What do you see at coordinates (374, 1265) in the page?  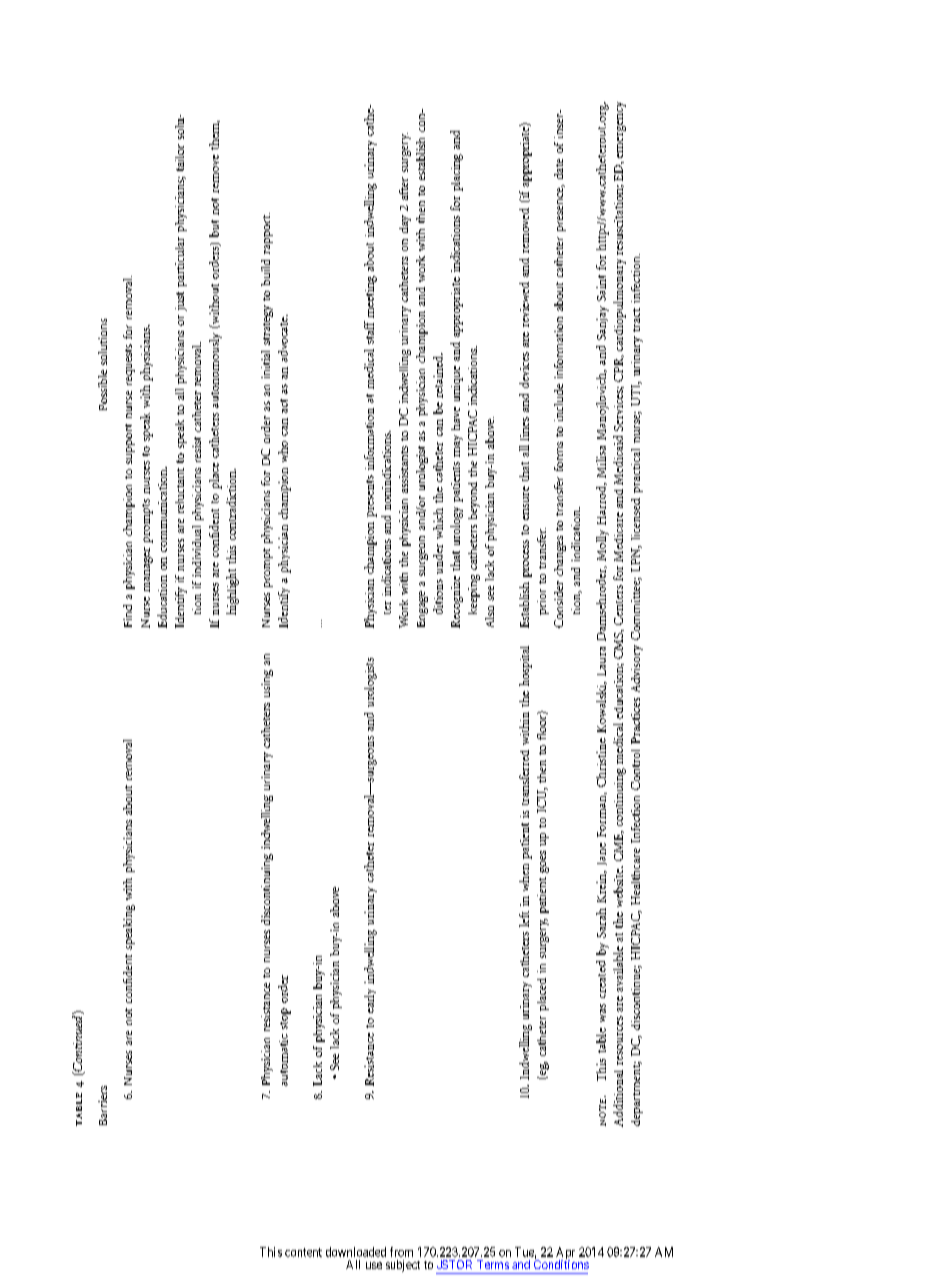 I see `use` at bounding box center [374, 1265].
